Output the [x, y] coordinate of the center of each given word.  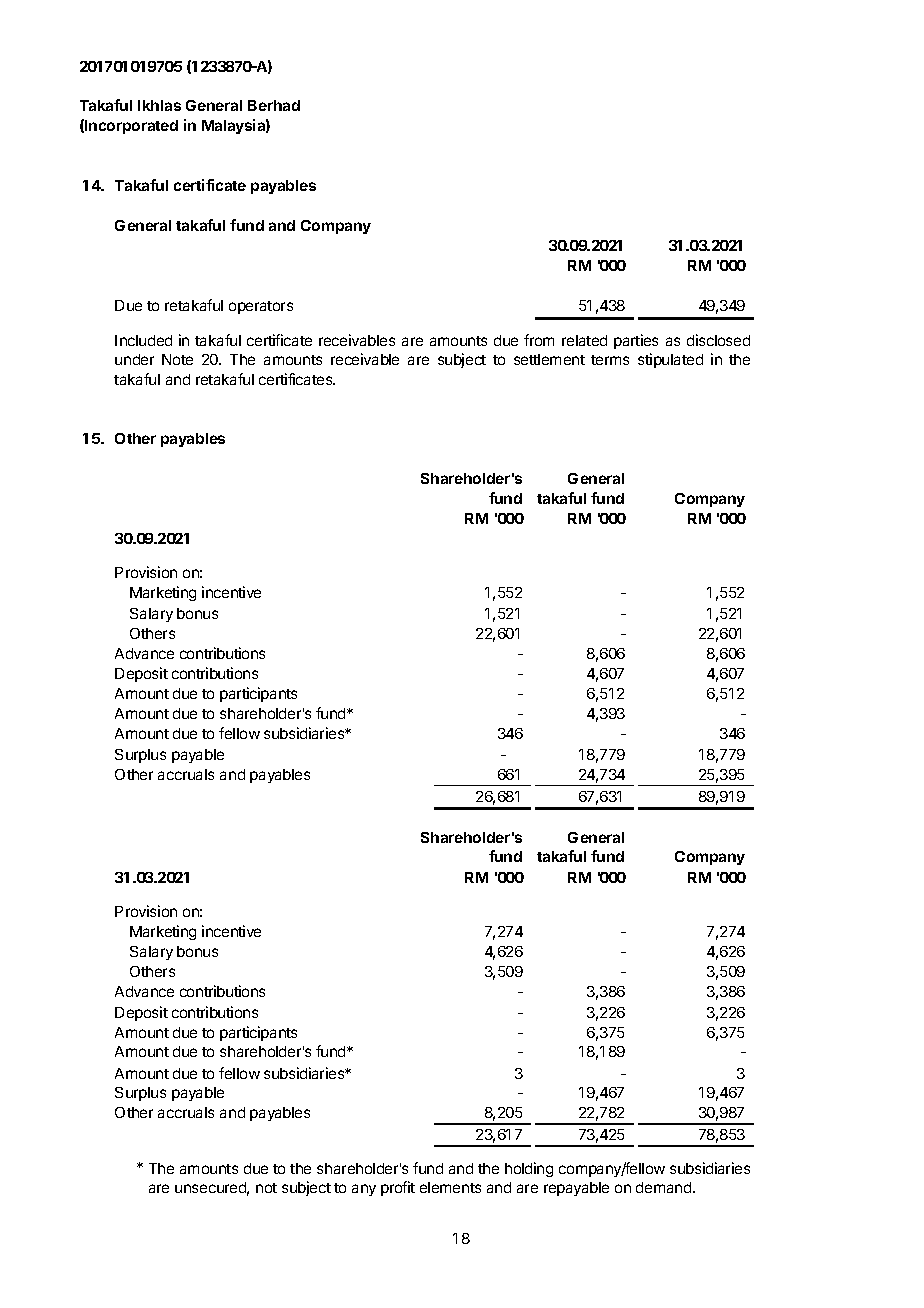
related [584, 340]
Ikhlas [159, 105]
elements [450, 1187]
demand [665, 1187]
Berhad [274, 105]
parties [636, 341]
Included [143, 340]
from [539, 340]
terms [610, 360]
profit [398, 1188]
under [134, 359]
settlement [549, 359]
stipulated [670, 360]
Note [177, 359]
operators [261, 307]
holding [529, 1169]
